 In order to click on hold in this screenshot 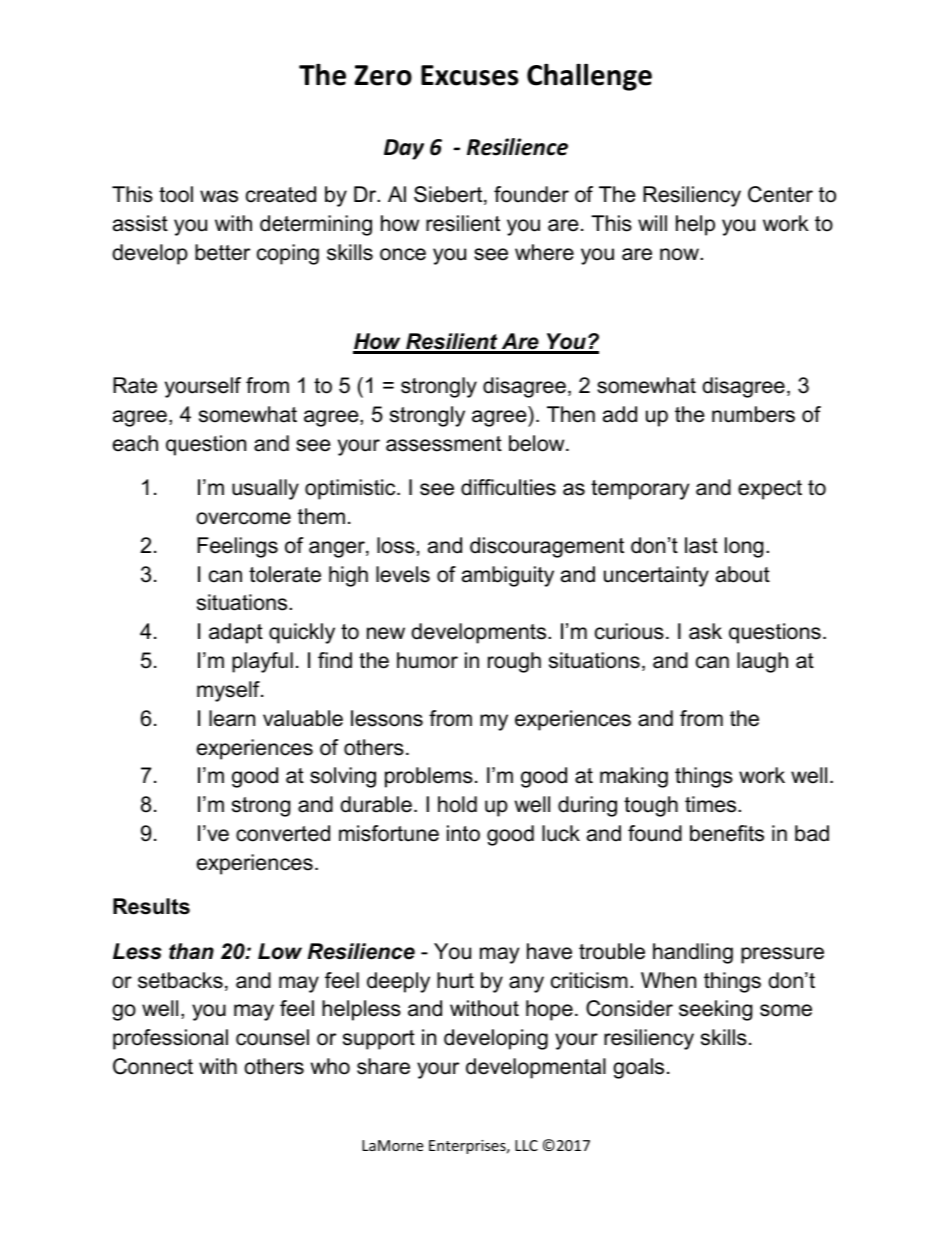, I will do `click(457, 804)`.
